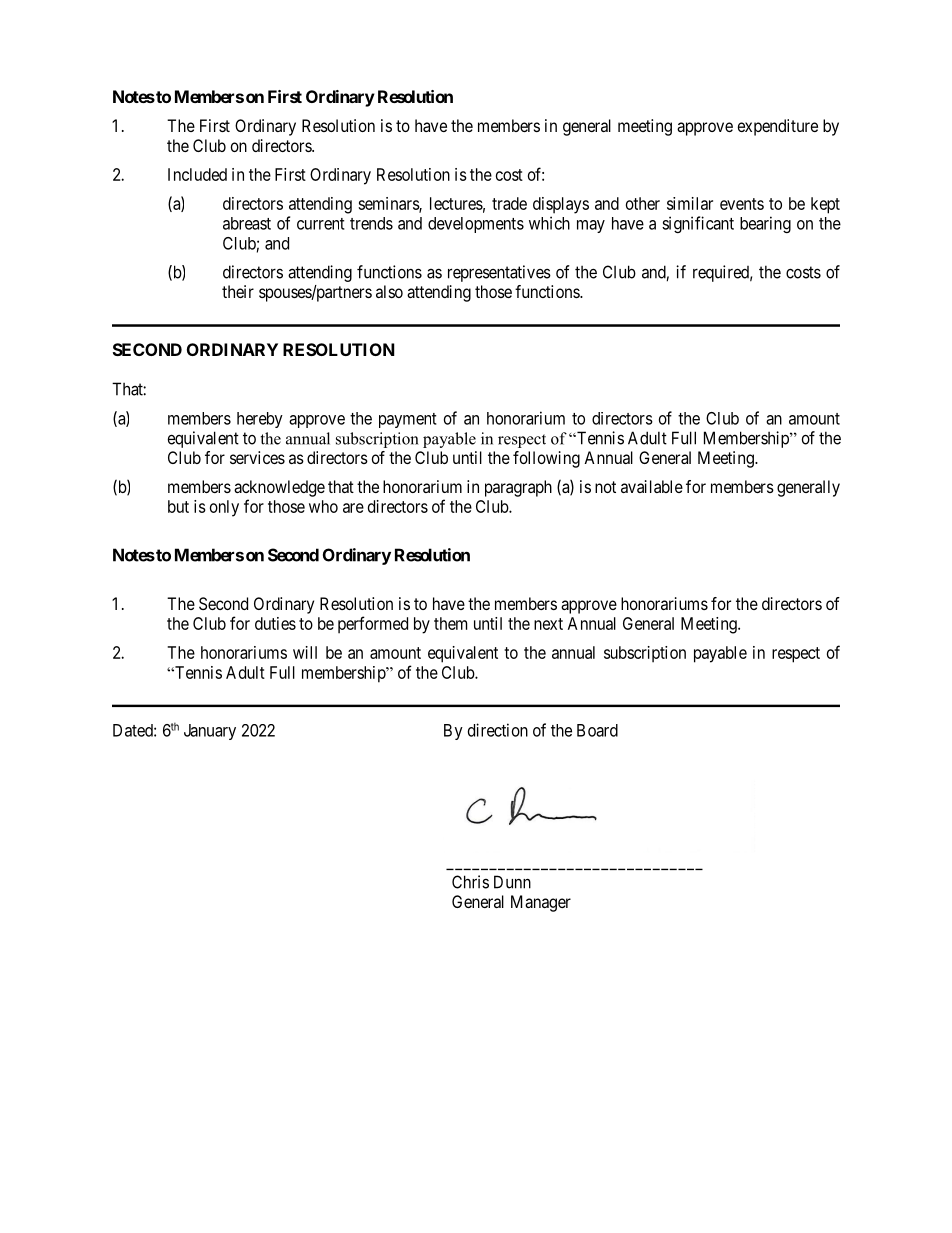  I want to click on bearing, so click(765, 224).
